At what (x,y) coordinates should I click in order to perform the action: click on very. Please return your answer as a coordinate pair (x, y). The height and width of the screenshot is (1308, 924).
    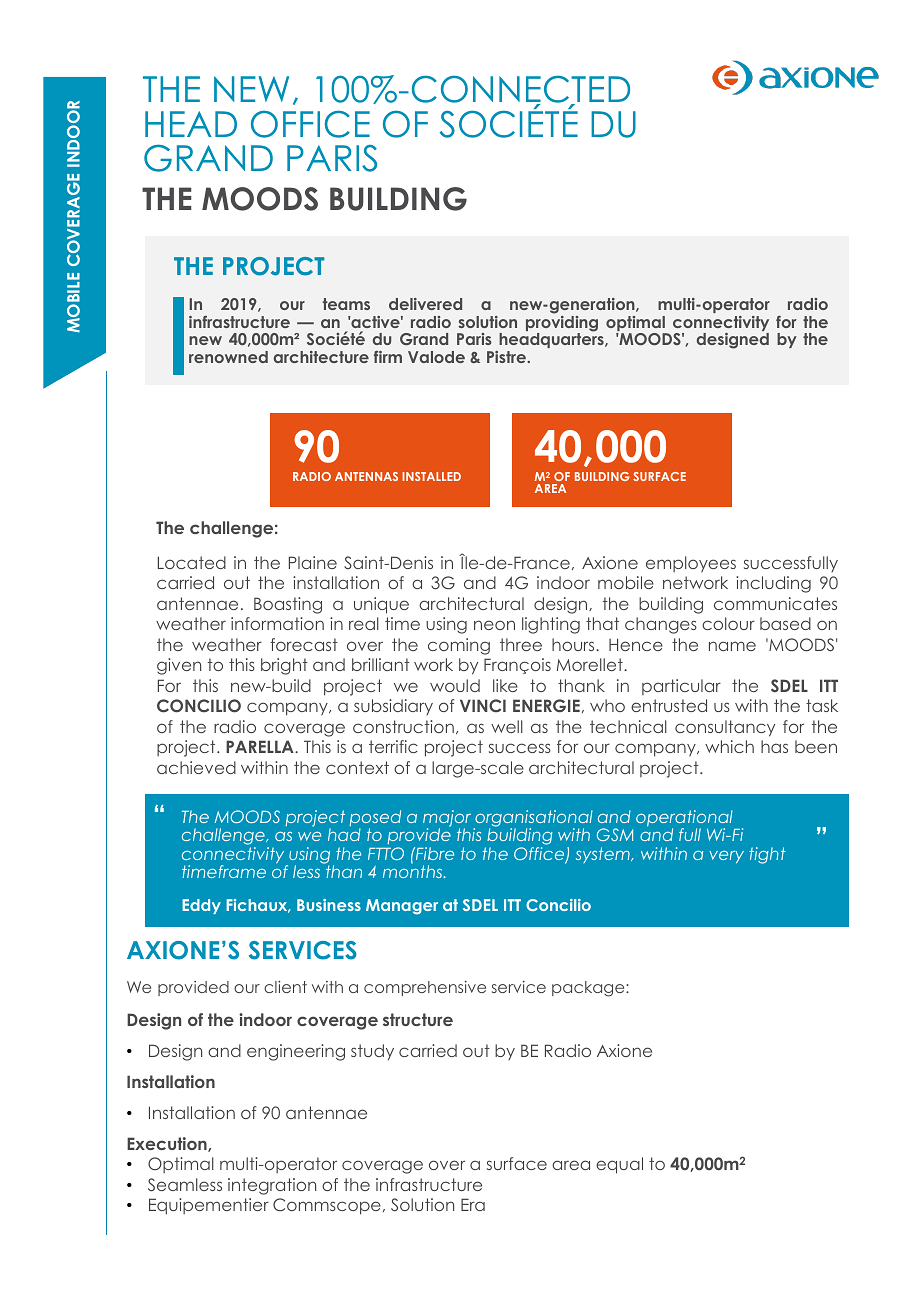
    Looking at the image, I should click on (727, 857).
